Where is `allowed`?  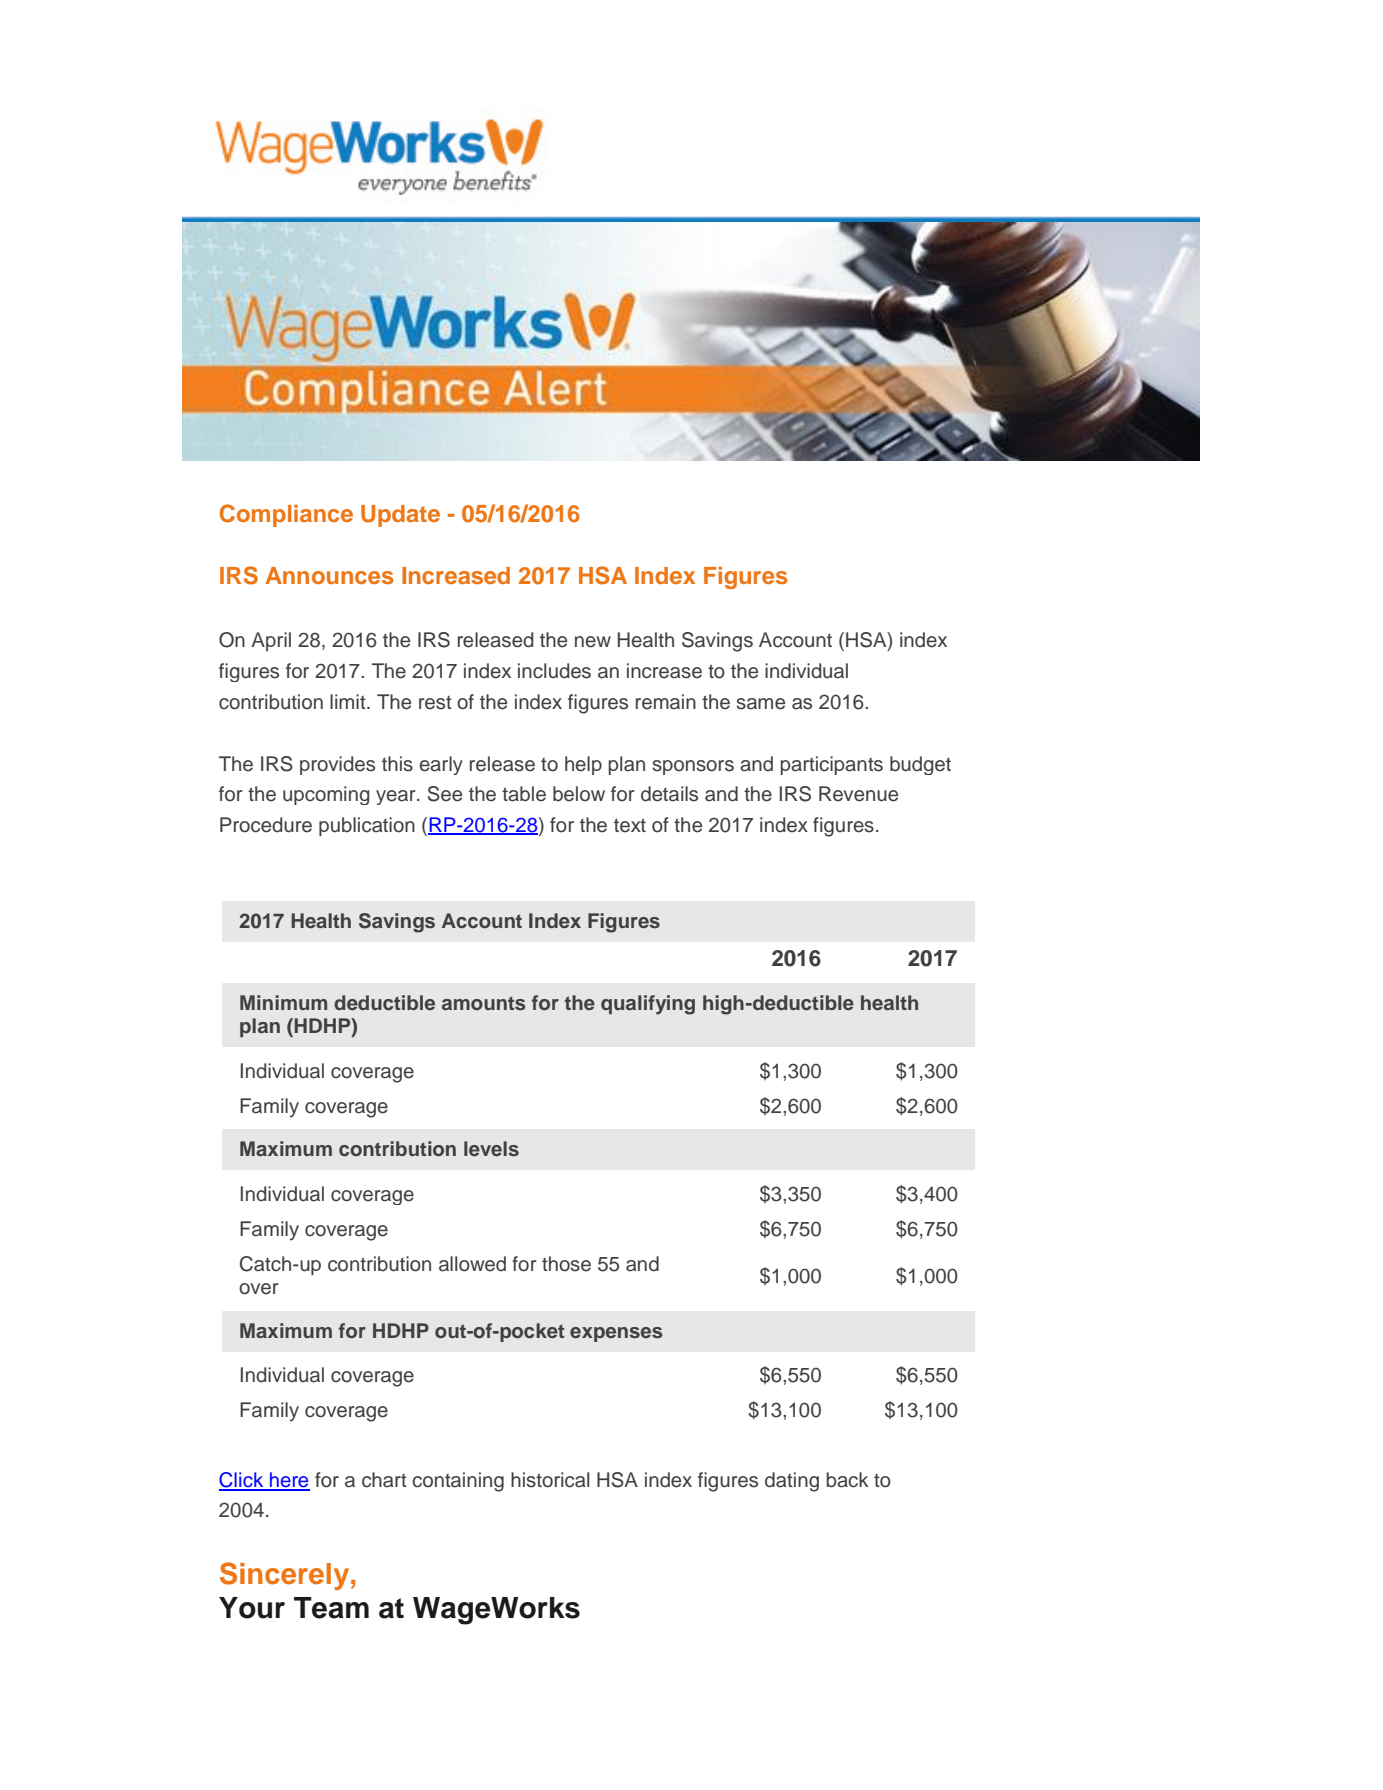 allowed is located at coordinates (472, 1264).
